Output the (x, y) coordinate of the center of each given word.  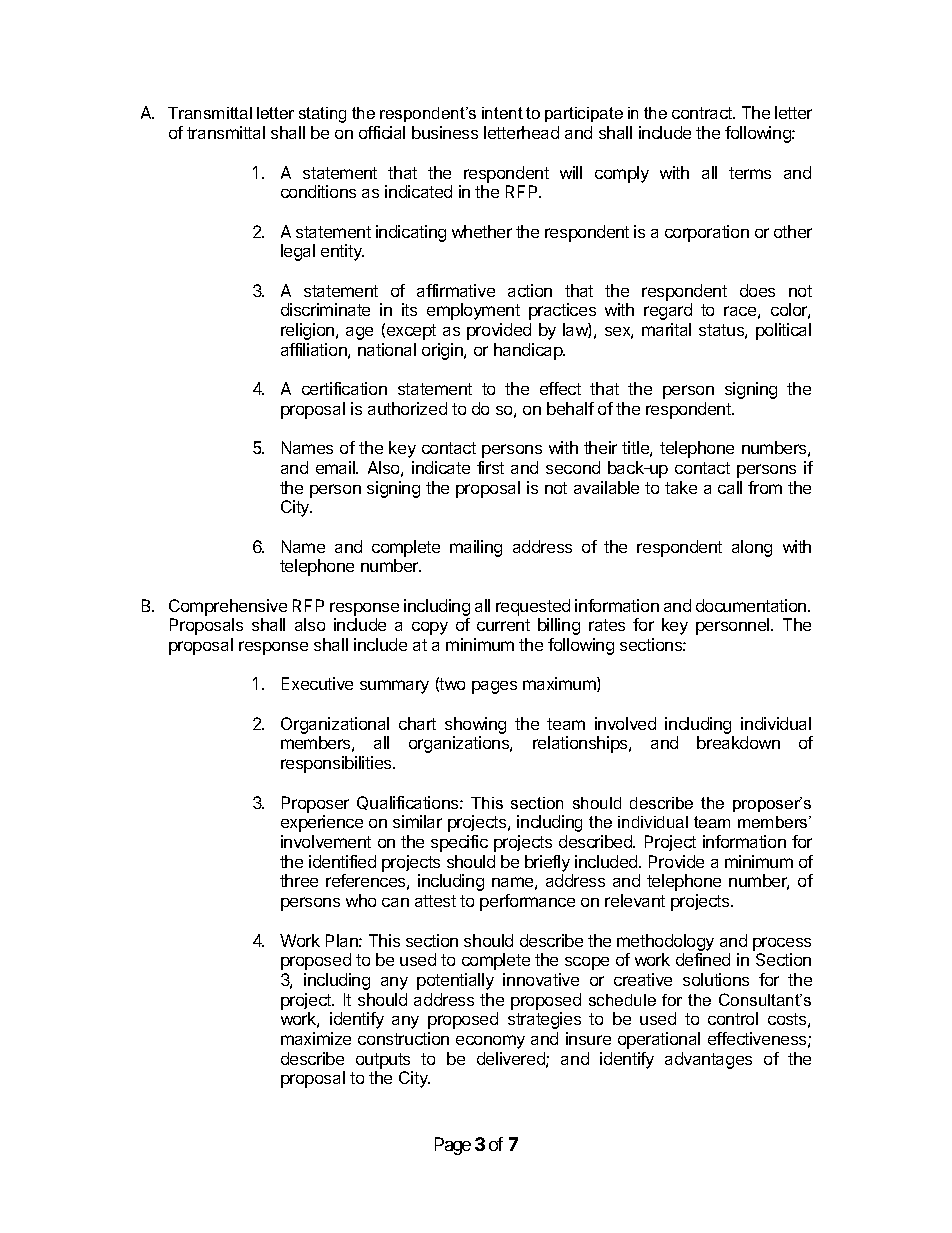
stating (322, 115)
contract (703, 113)
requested (533, 607)
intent (502, 113)
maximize (316, 1038)
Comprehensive (228, 607)
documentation (752, 605)
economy (490, 1042)
